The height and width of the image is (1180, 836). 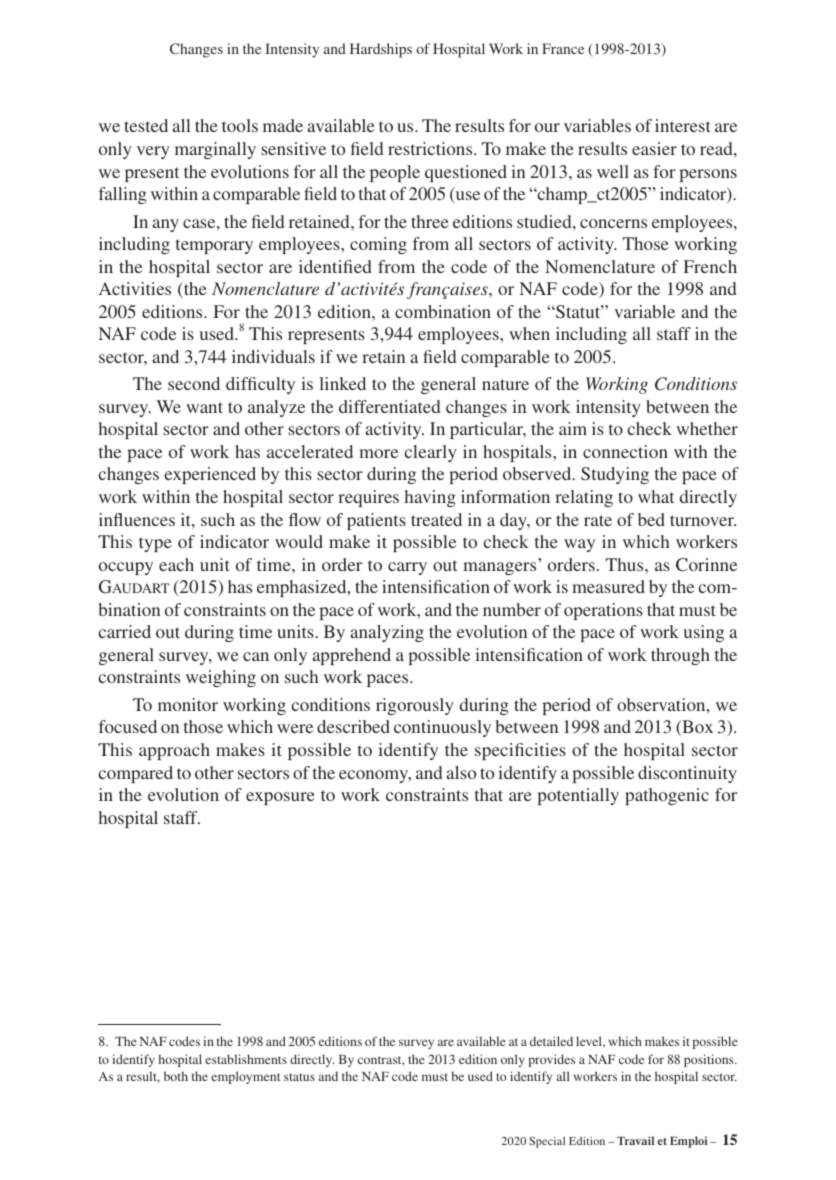 What do you see at coordinates (635, 1140) in the image?
I see `Travail` at bounding box center [635, 1140].
